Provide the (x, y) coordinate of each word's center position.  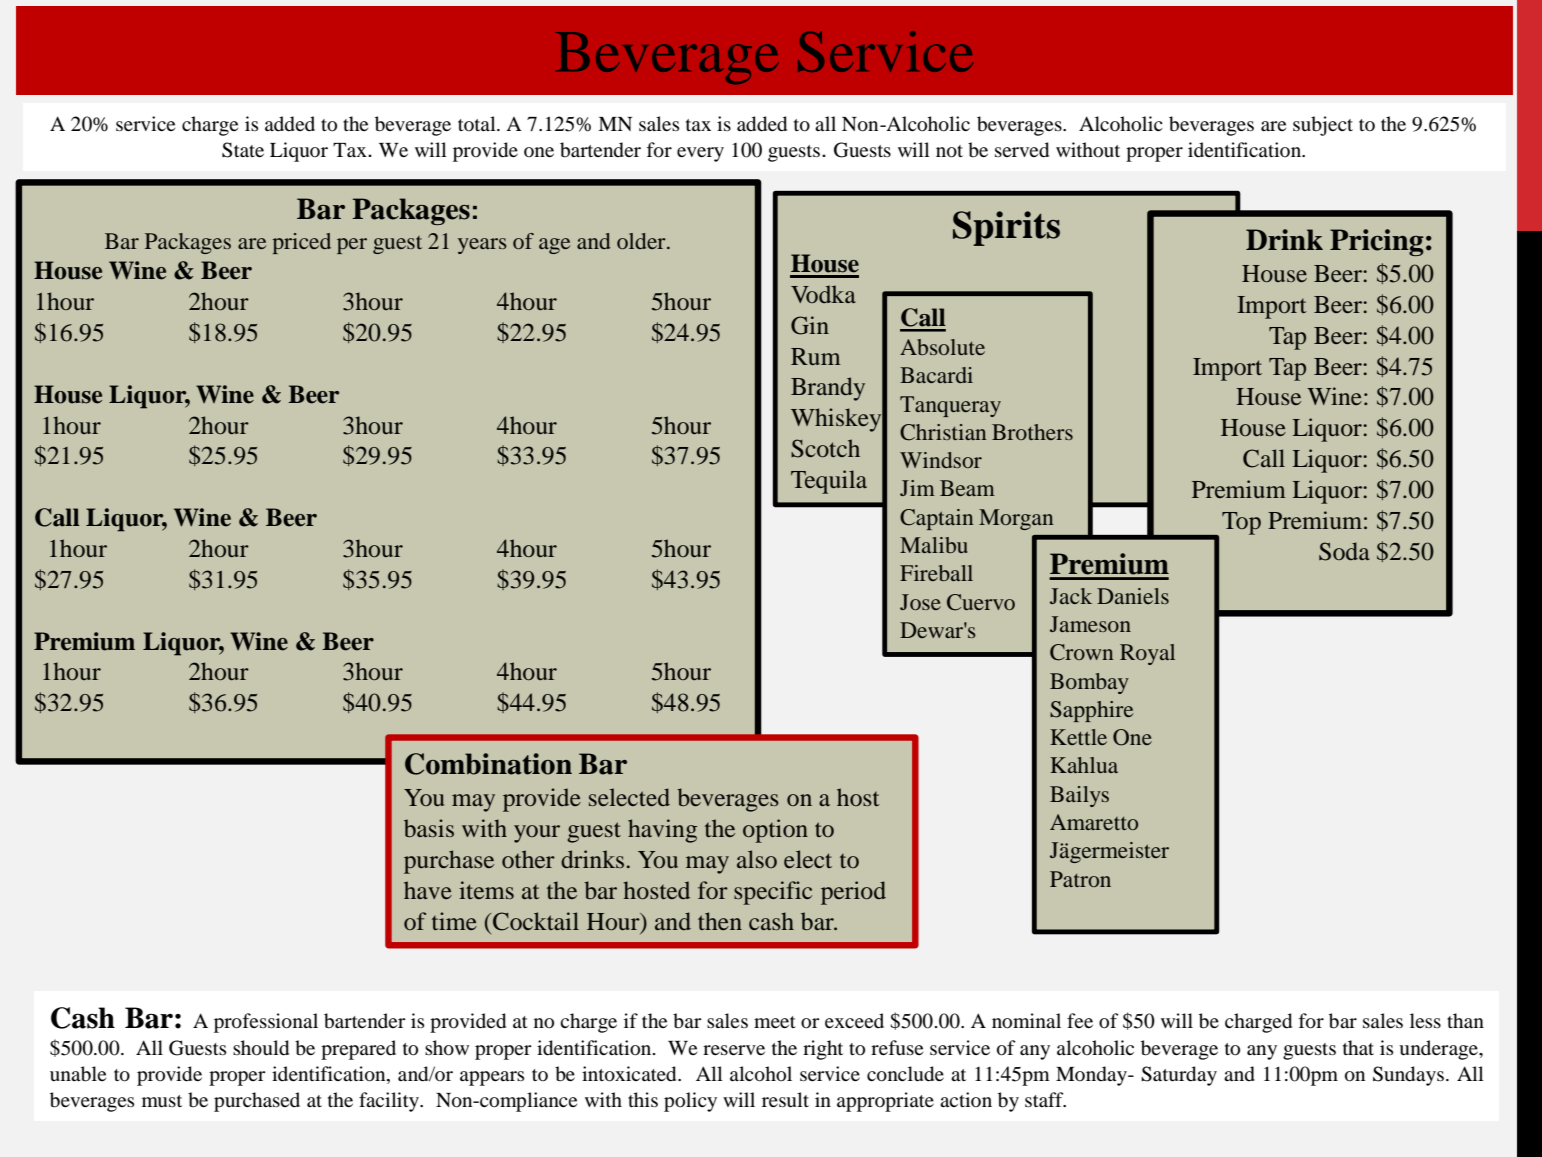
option (775, 831)
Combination (488, 764)
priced (302, 243)
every (700, 154)
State (243, 150)
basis (429, 828)
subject (1323, 126)
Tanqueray (950, 406)
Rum (816, 356)
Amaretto (1094, 822)
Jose (920, 602)
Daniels (1133, 596)
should (261, 1048)
